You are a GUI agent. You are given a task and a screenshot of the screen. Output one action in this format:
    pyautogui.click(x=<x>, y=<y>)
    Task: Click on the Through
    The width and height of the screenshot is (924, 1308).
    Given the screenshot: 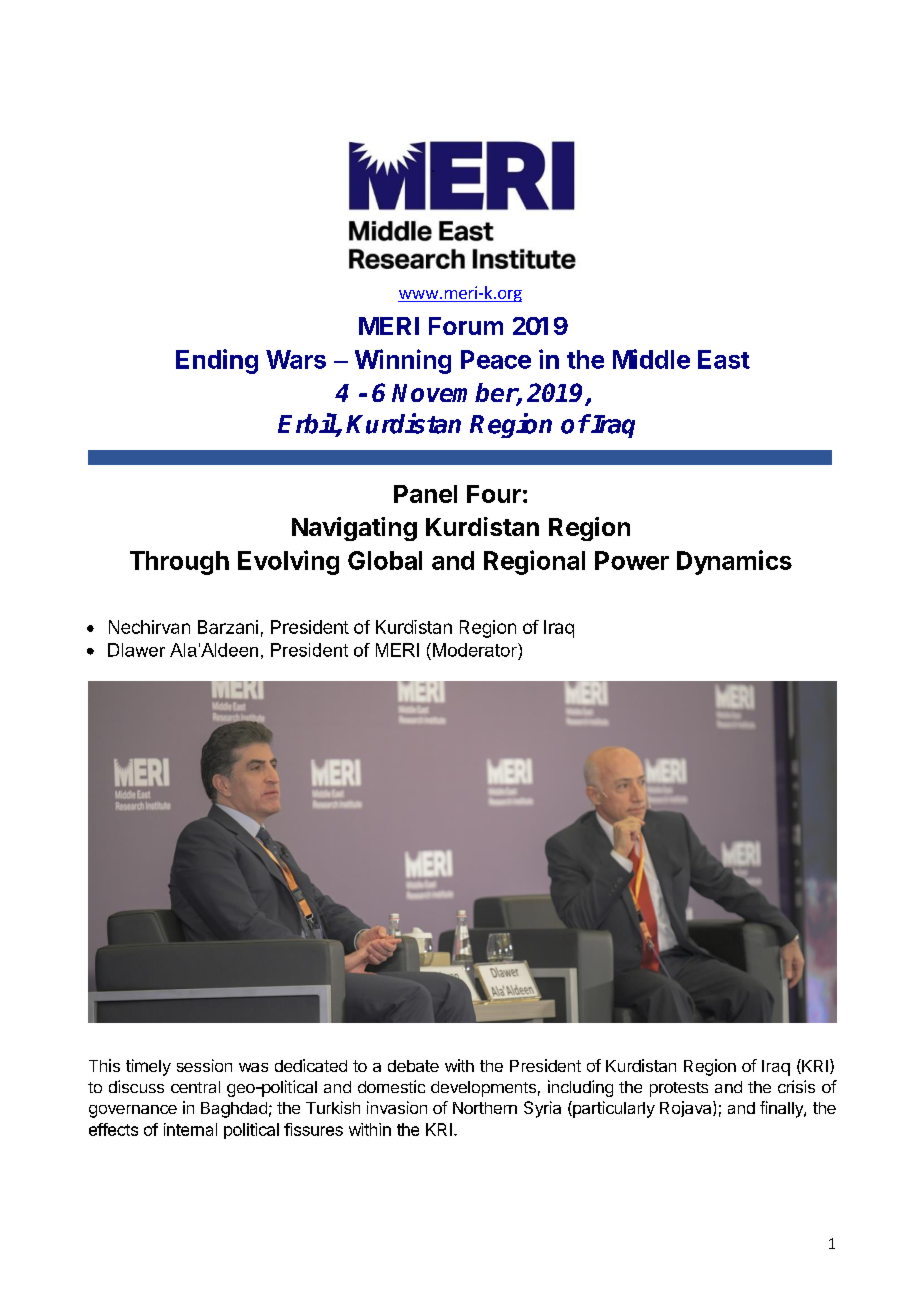 What is the action you would take?
    pyautogui.click(x=179, y=563)
